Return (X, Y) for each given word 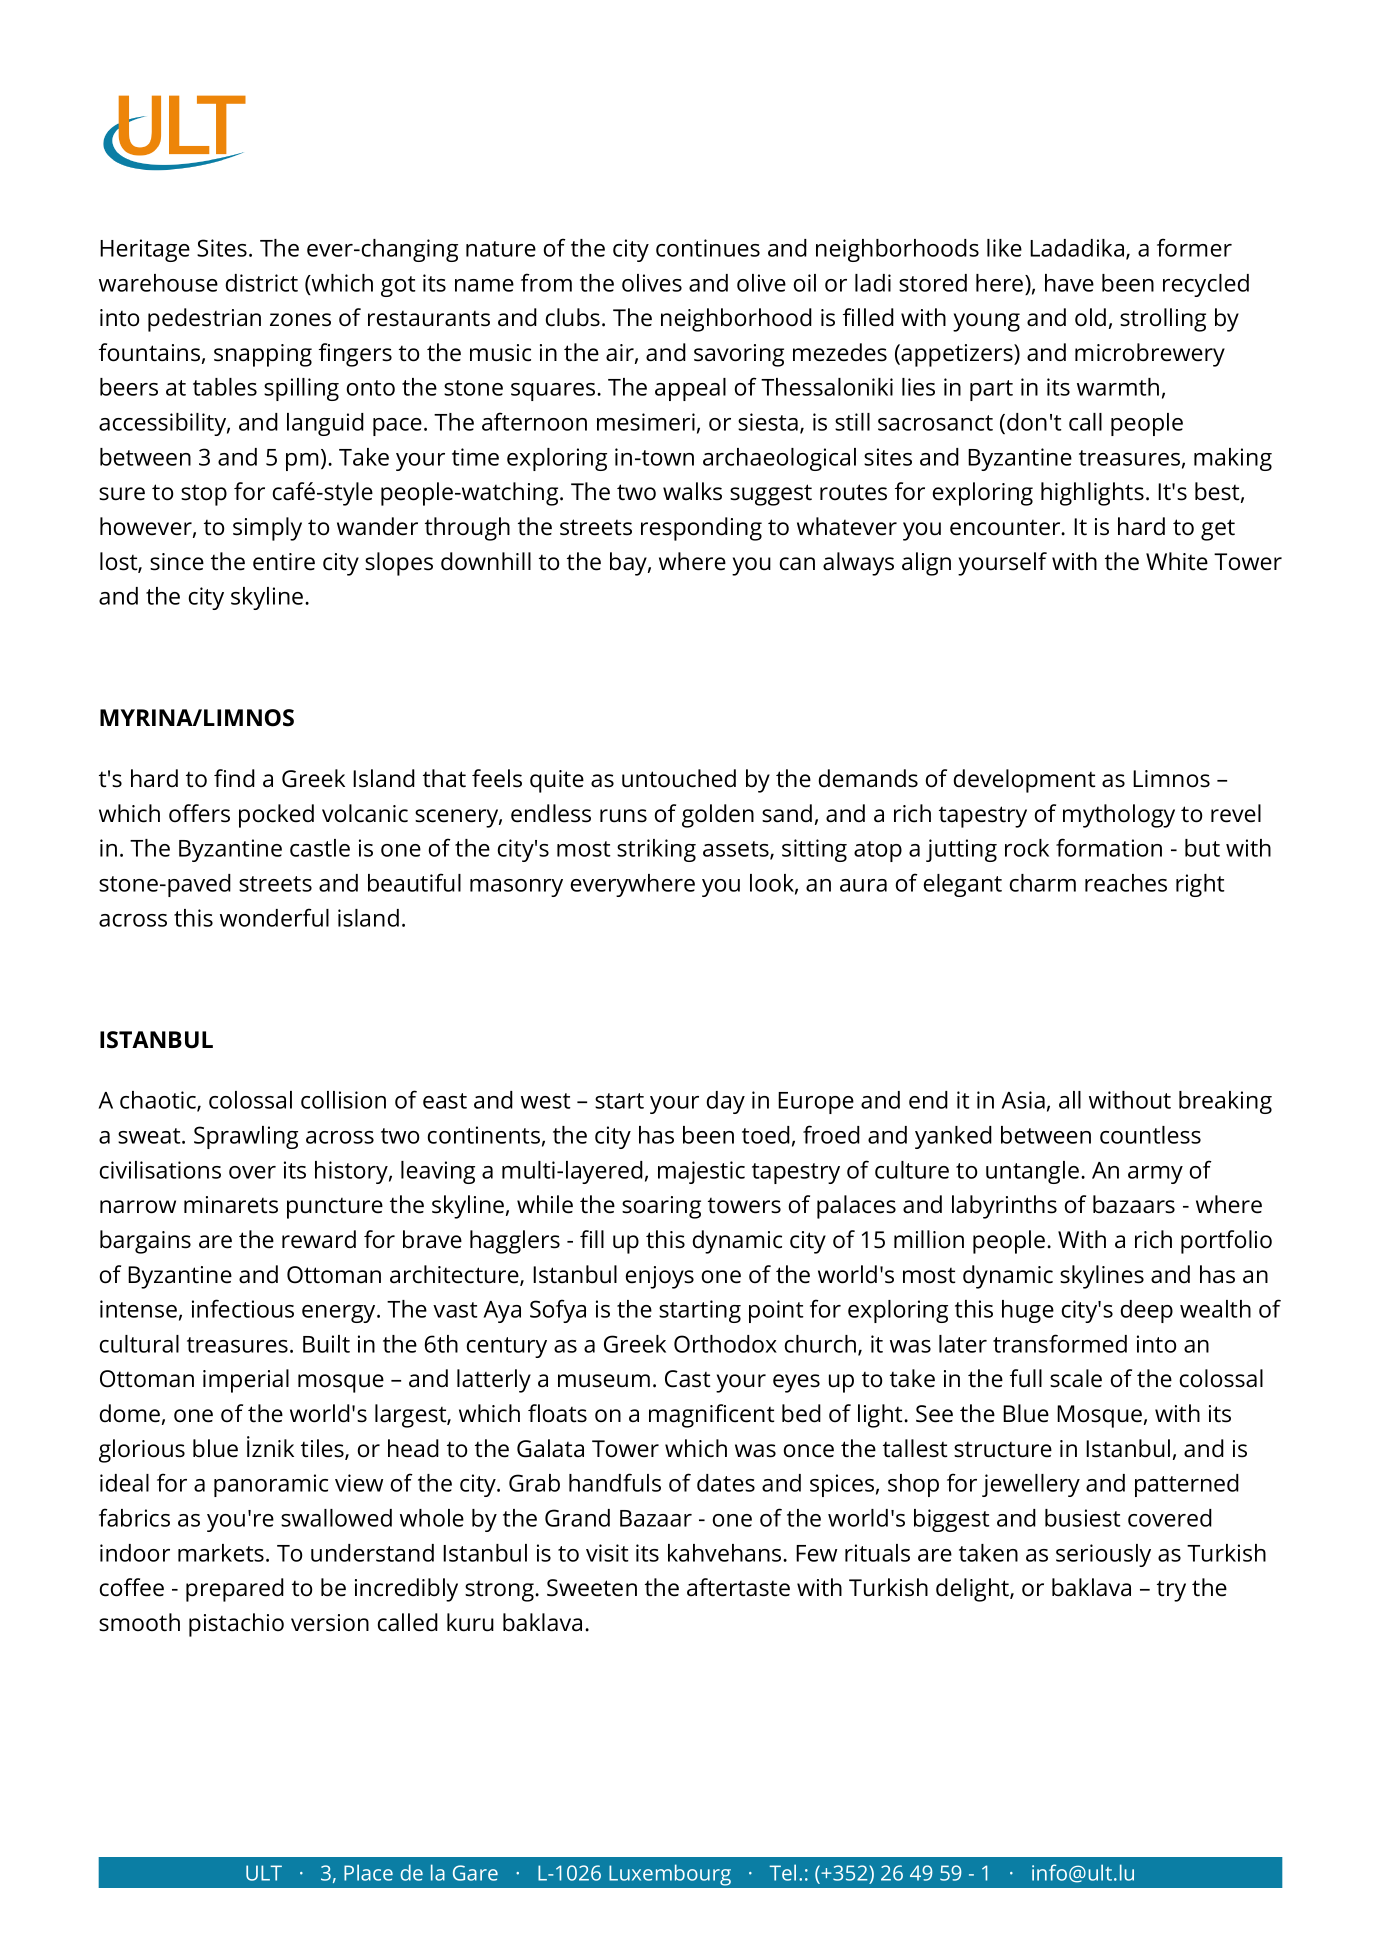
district (262, 283)
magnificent (711, 1416)
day (726, 1102)
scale (1076, 1378)
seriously (1103, 1555)
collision (343, 1100)
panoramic (271, 1485)
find (234, 778)
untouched (679, 778)
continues (708, 248)
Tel (782, 1872)
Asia (1023, 1100)
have (1069, 283)
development (1024, 781)
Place (368, 1872)
